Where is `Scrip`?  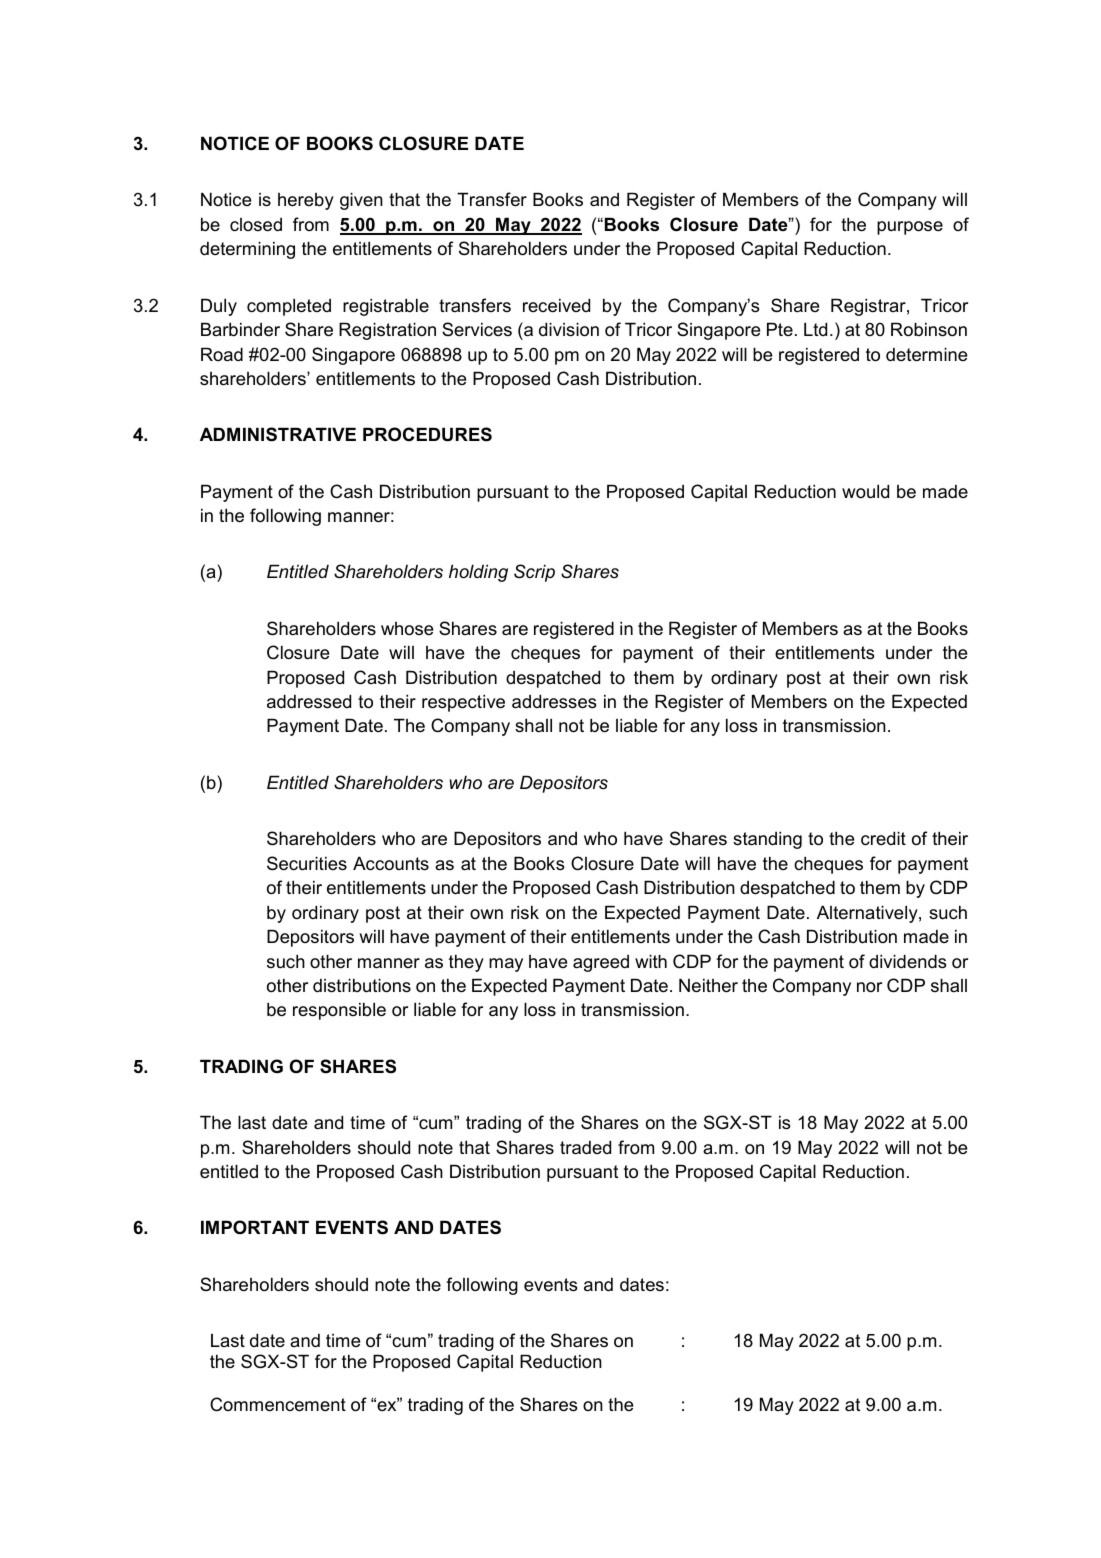
Scrip is located at coordinates (534, 573).
